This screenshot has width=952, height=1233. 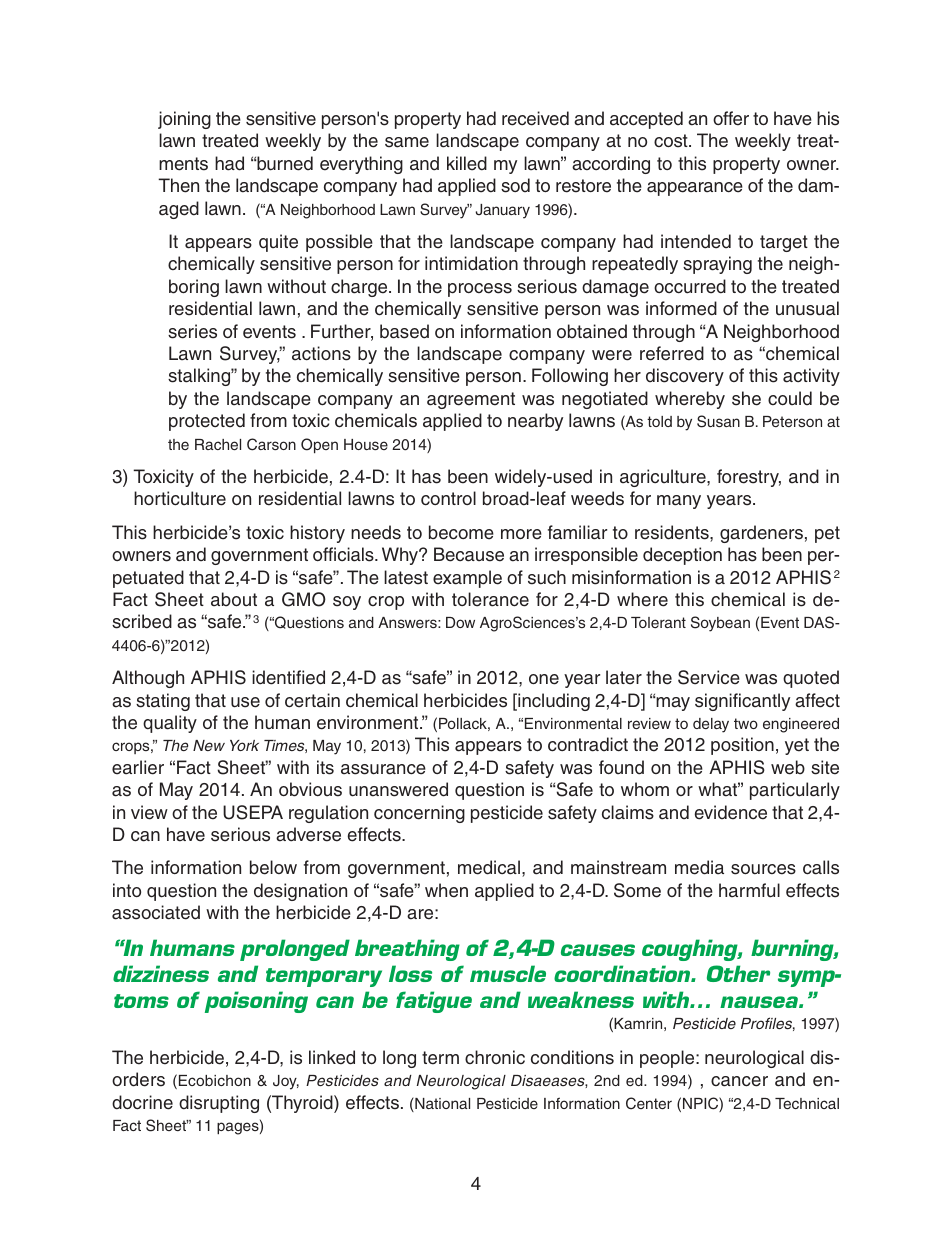 I want to click on killed, so click(x=467, y=163).
